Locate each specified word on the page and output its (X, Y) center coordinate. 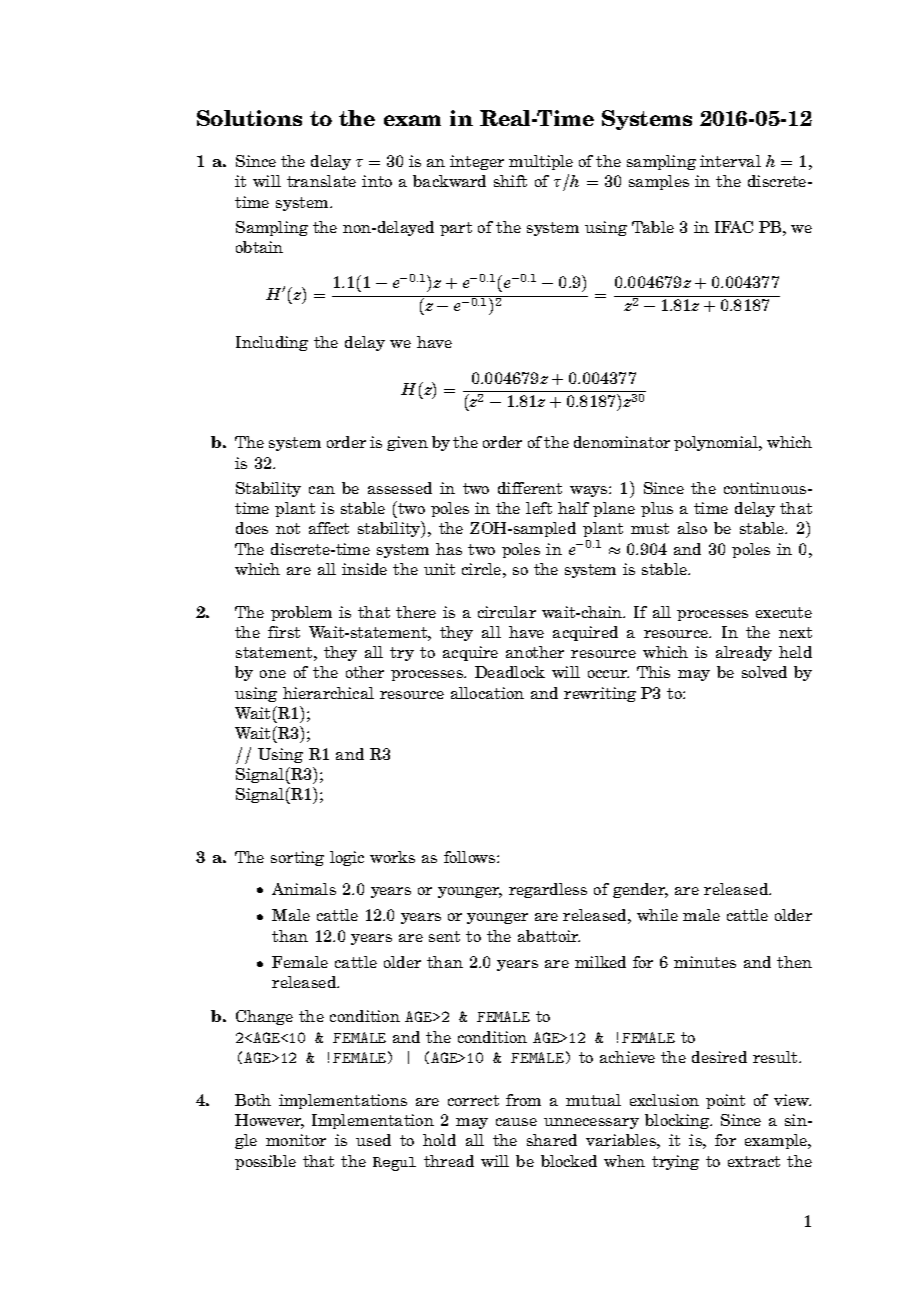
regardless (548, 890)
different (530, 488)
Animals (304, 889)
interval (730, 161)
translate (321, 181)
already (744, 653)
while (657, 915)
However (269, 1121)
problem (301, 613)
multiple (541, 162)
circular (507, 612)
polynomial (717, 443)
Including (272, 343)
